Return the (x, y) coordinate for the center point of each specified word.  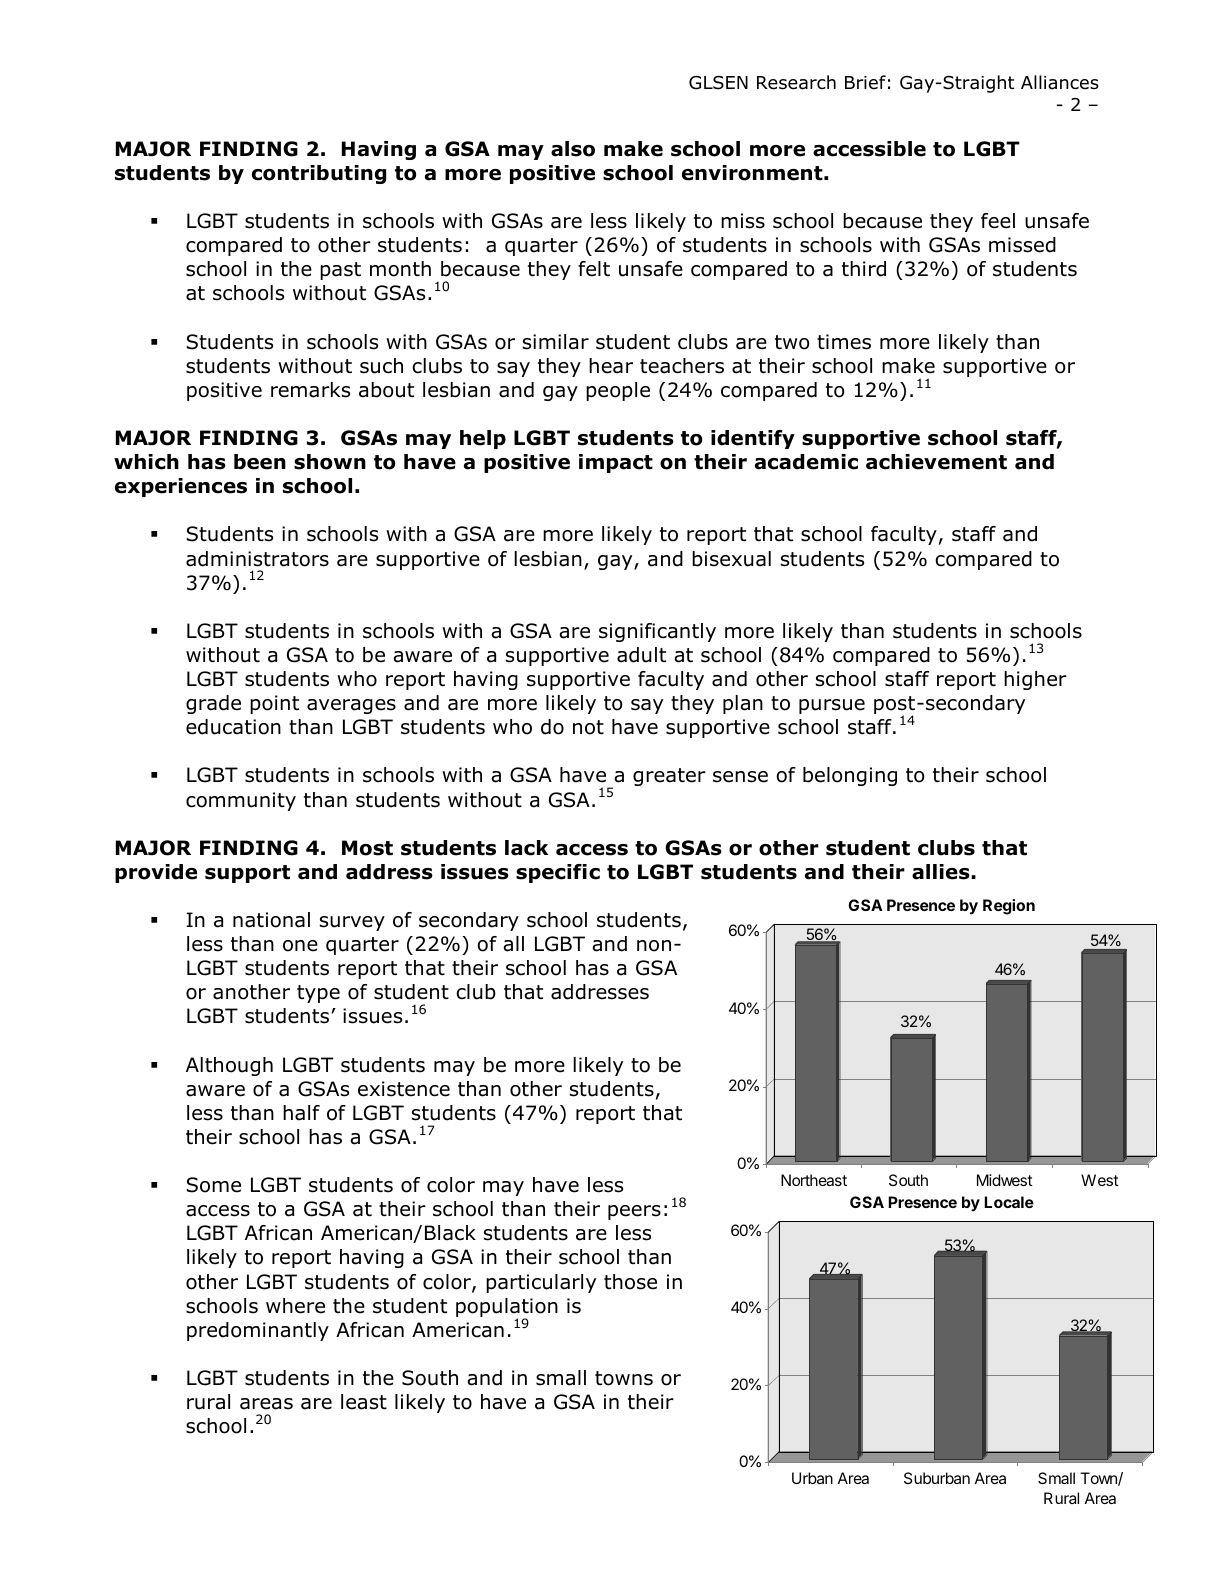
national (271, 920)
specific (558, 873)
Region (1009, 907)
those (630, 1282)
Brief (865, 82)
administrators (257, 559)
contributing (319, 174)
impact (616, 463)
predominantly (258, 1331)
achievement (936, 462)
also (573, 149)
